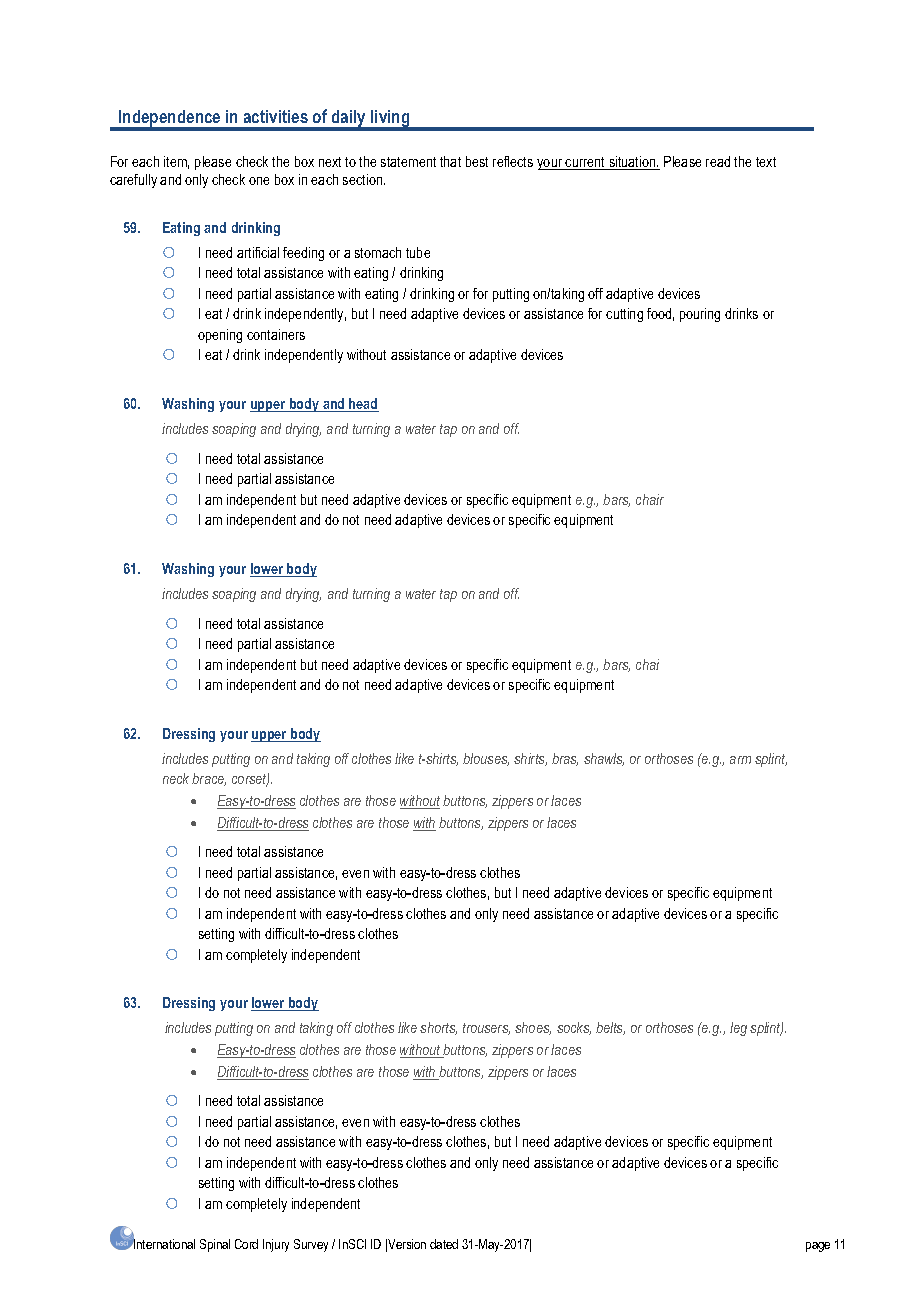  I want to click on page, so click(818, 1247).
